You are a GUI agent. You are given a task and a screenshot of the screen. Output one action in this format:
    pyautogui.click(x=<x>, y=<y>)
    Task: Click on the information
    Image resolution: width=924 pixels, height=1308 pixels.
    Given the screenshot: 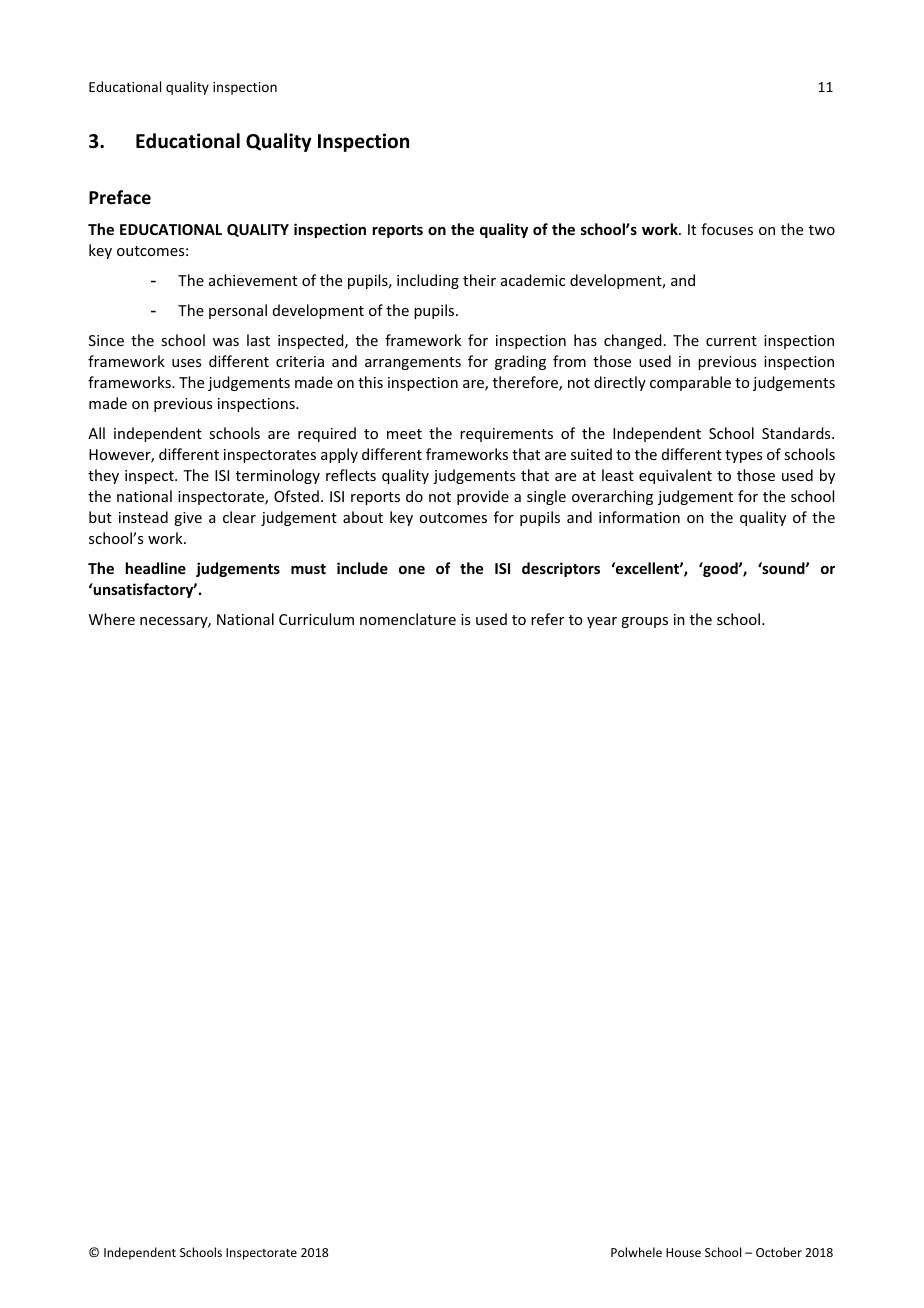 What is the action you would take?
    pyautogui.click(x=639, y=517)
